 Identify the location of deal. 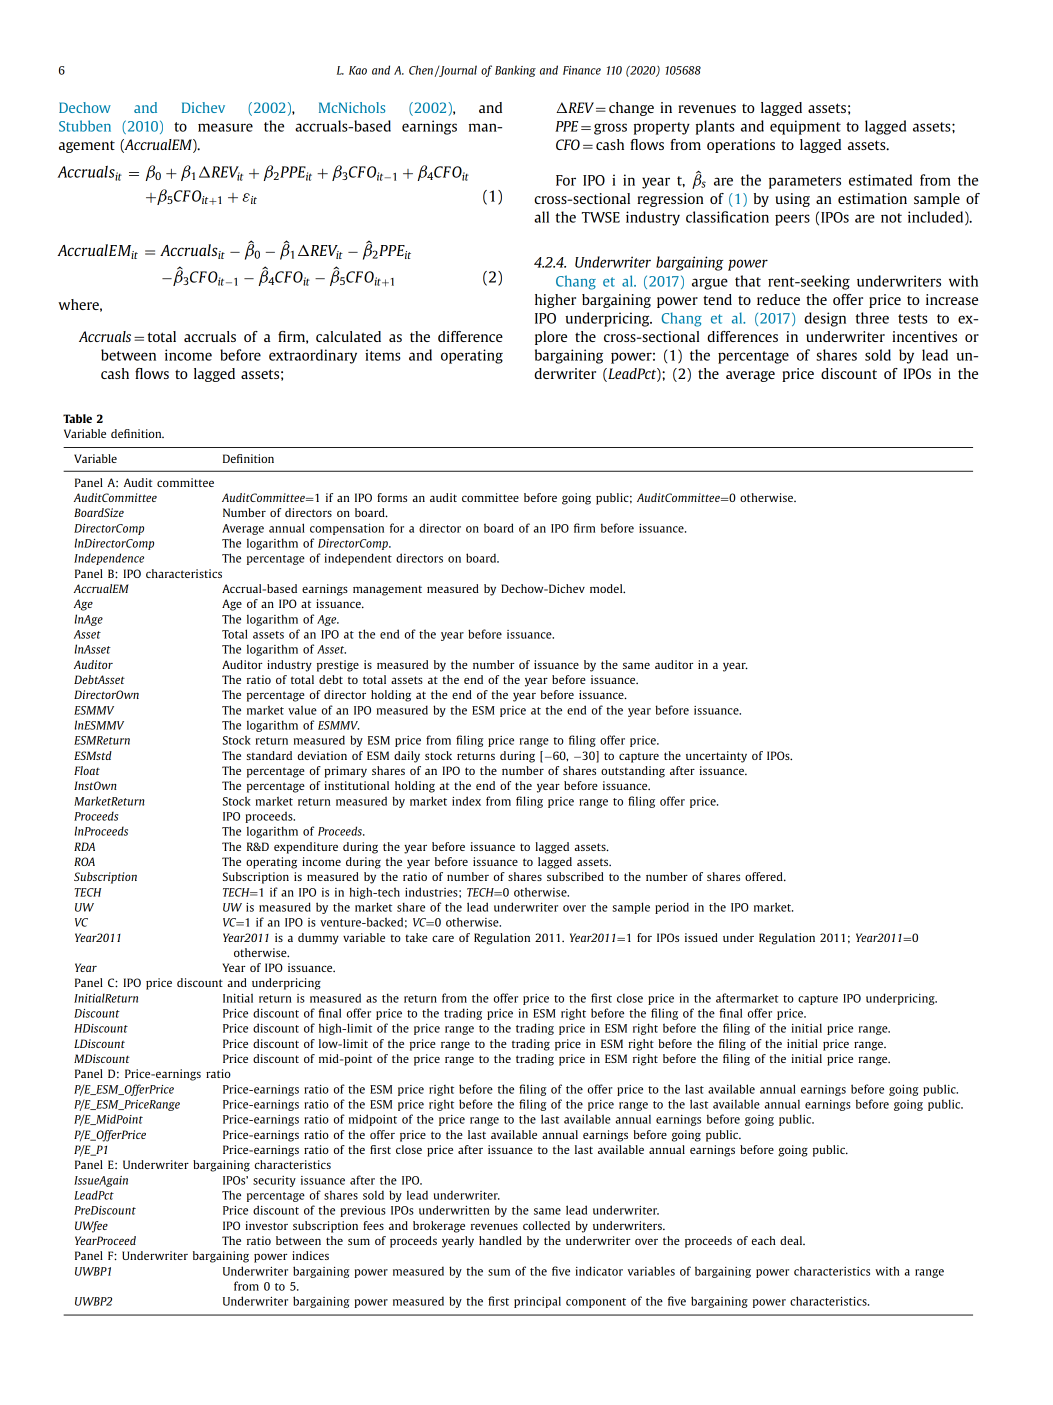
(792, 1240).
